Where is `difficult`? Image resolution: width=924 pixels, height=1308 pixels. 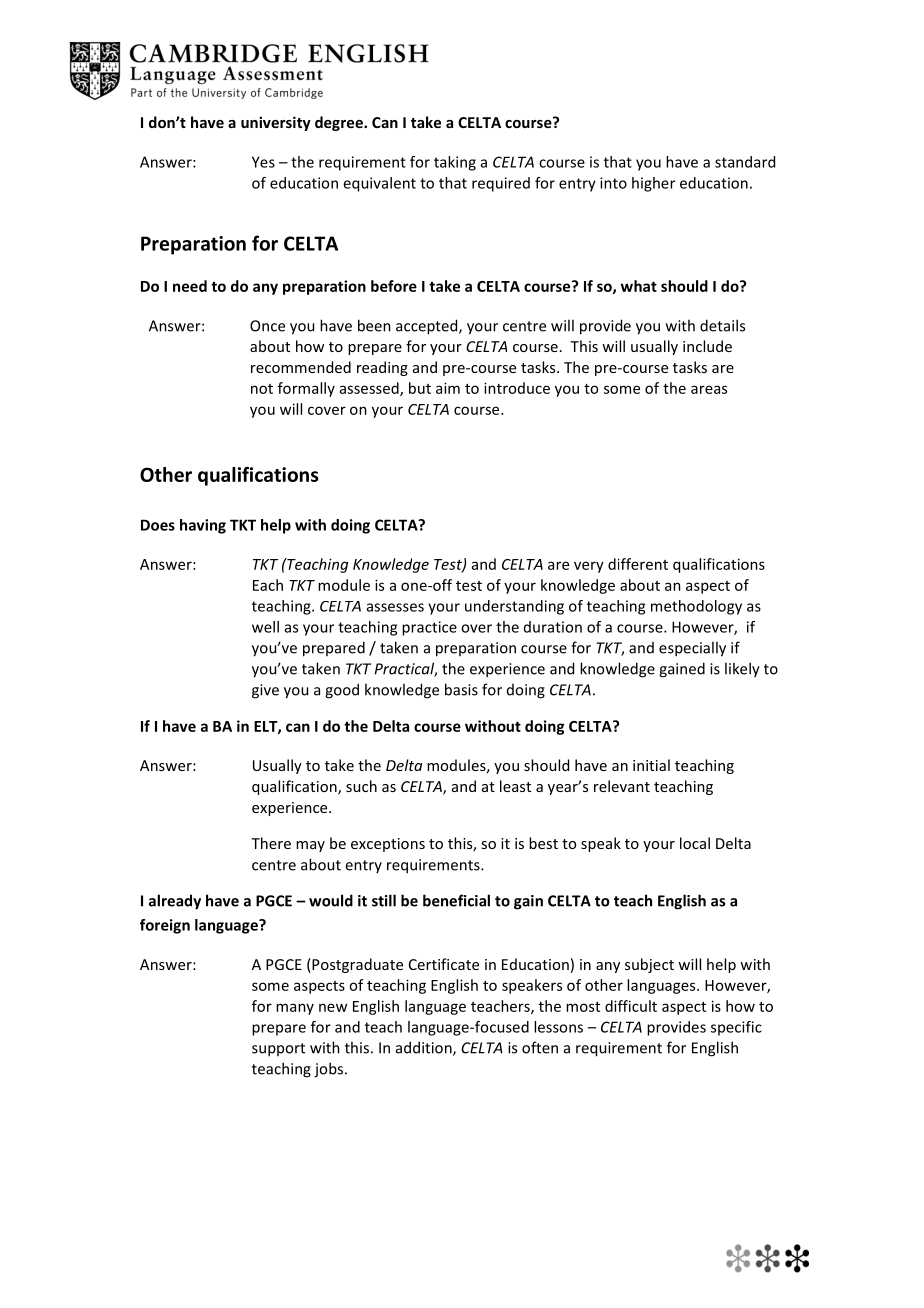 difficult is located at coordinates (631, 1006).
